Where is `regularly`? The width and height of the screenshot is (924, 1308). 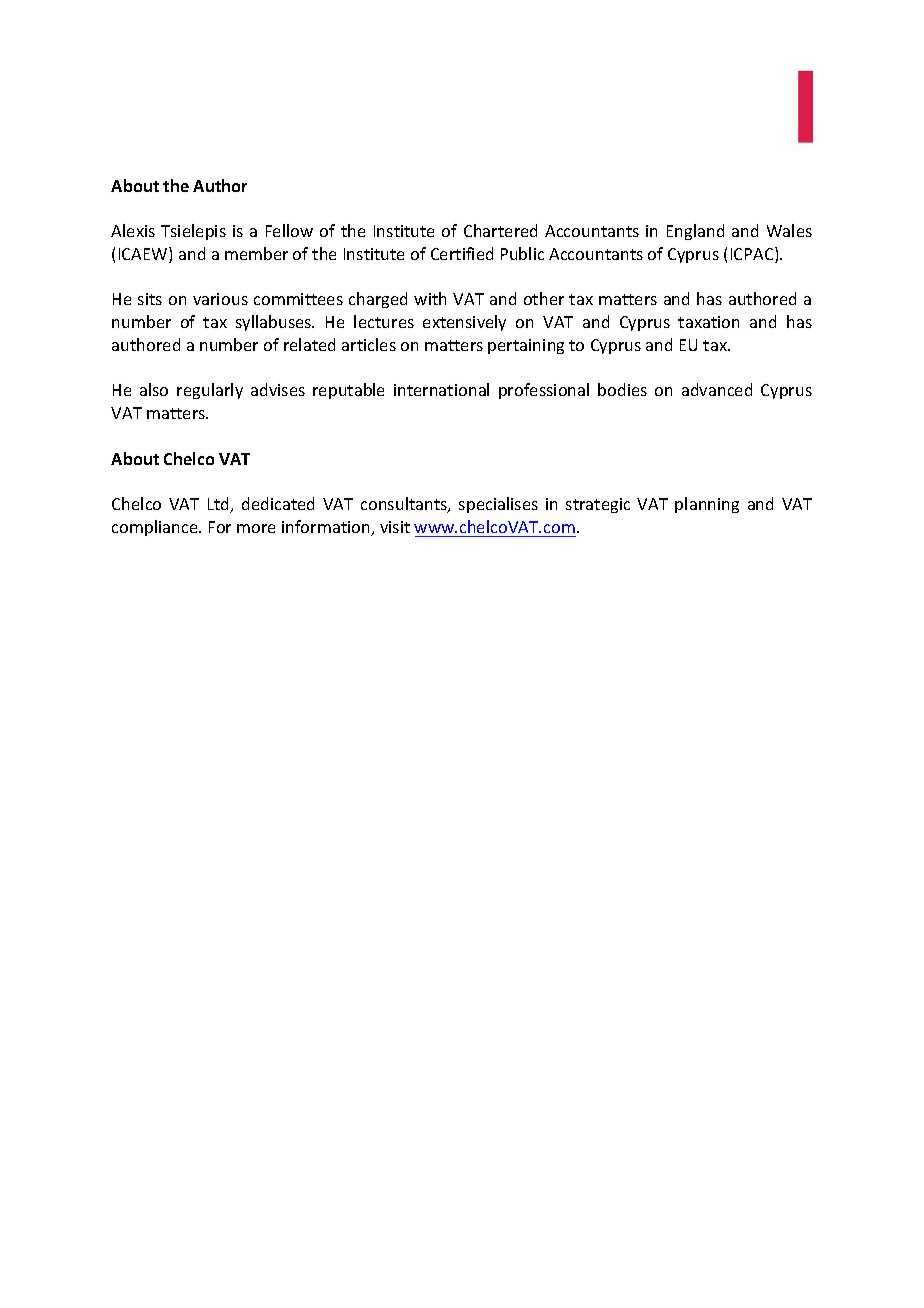 regularly is located at coordinates (210, 391).
